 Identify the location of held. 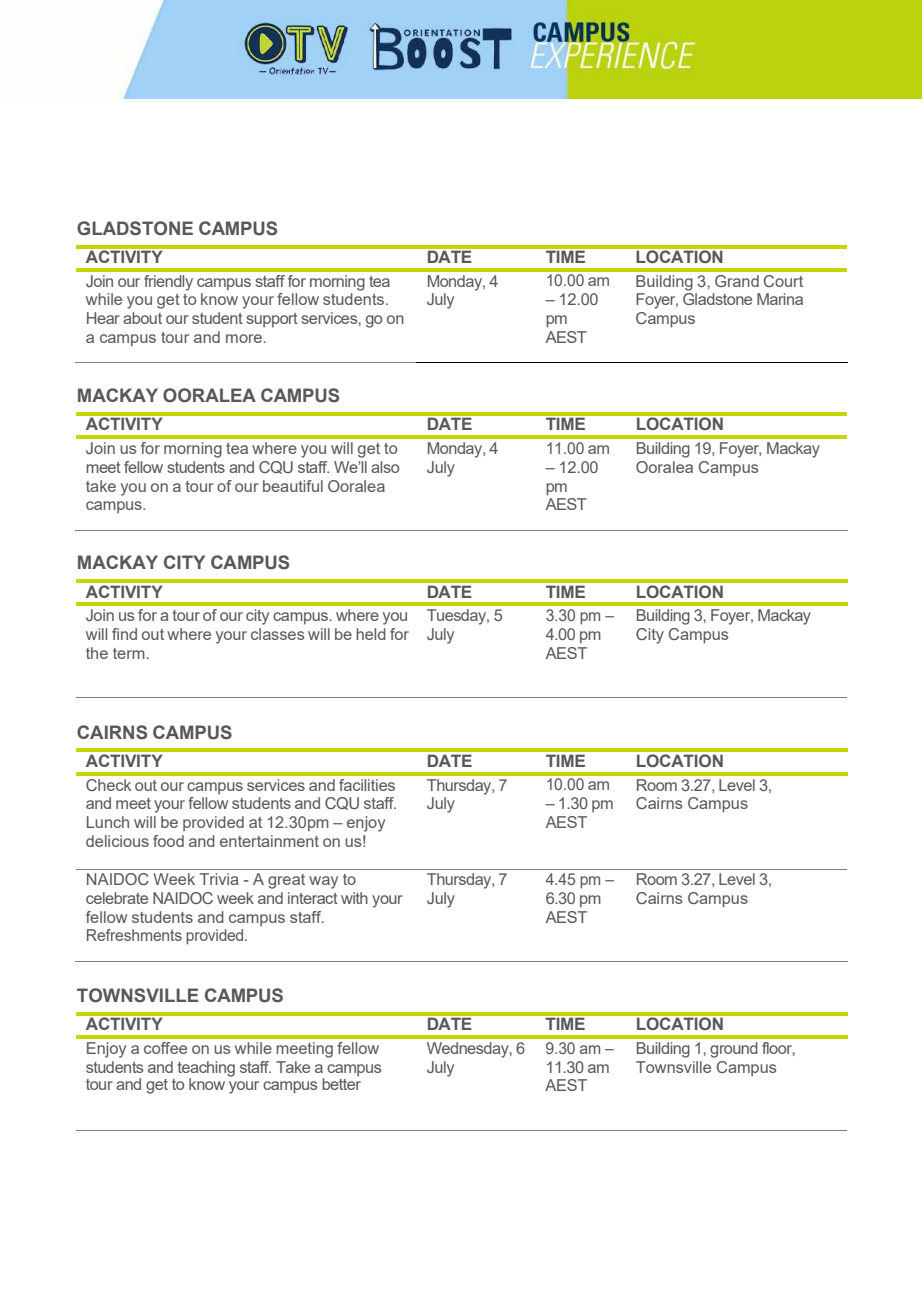
(371, 634).
